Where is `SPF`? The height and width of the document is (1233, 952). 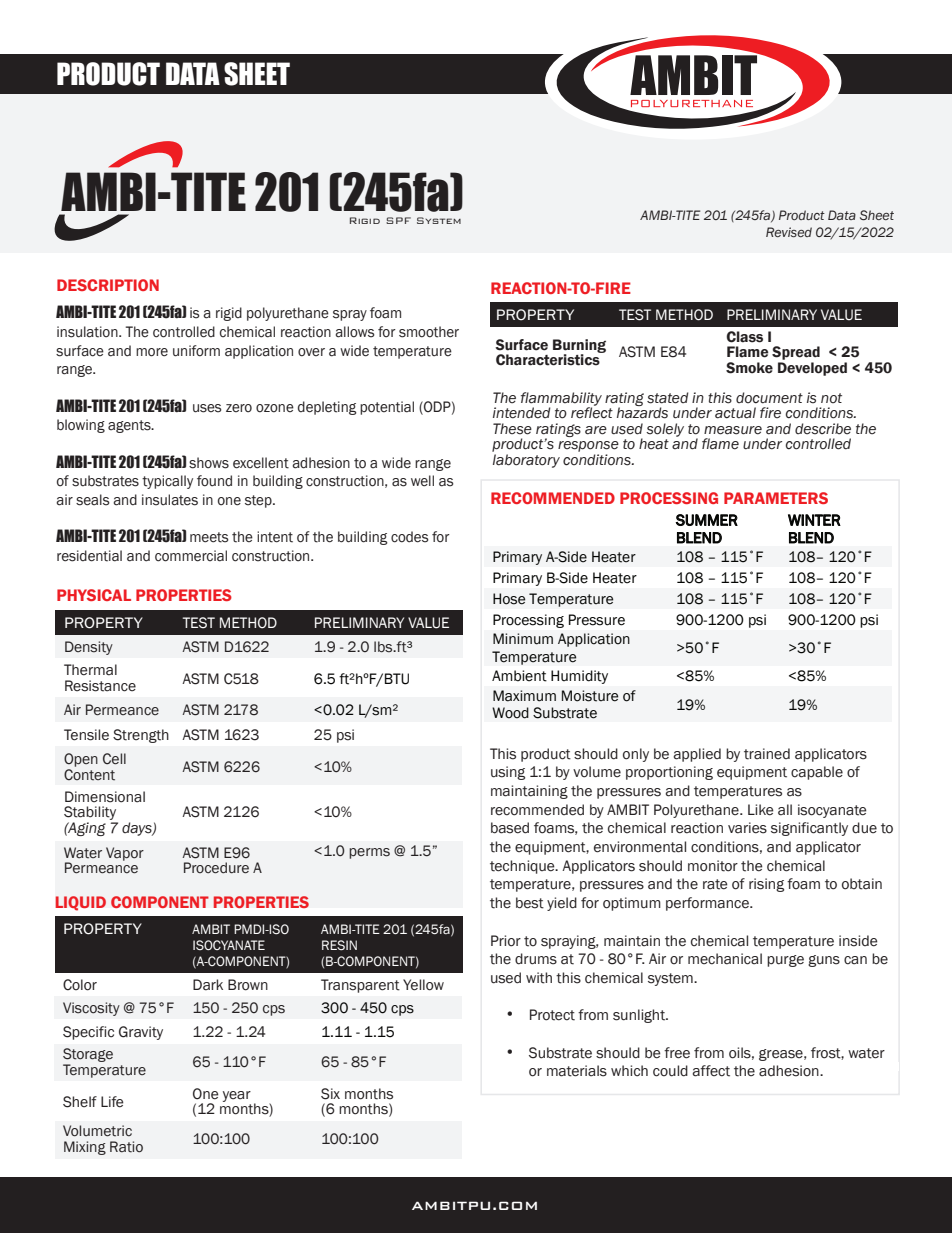 SPF is located at coordinates (398, 220).
